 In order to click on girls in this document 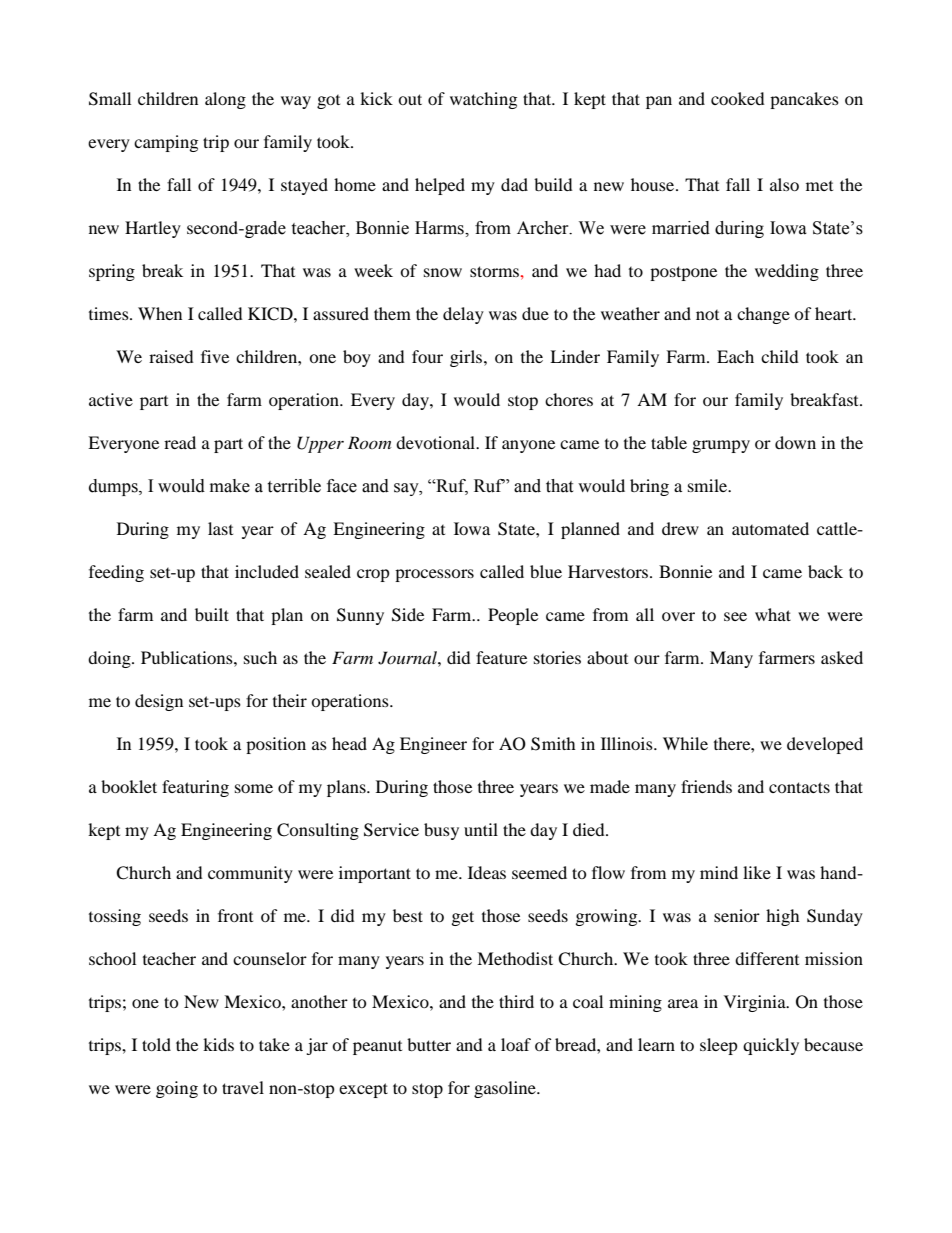, I will do `click(467, 358)`.
